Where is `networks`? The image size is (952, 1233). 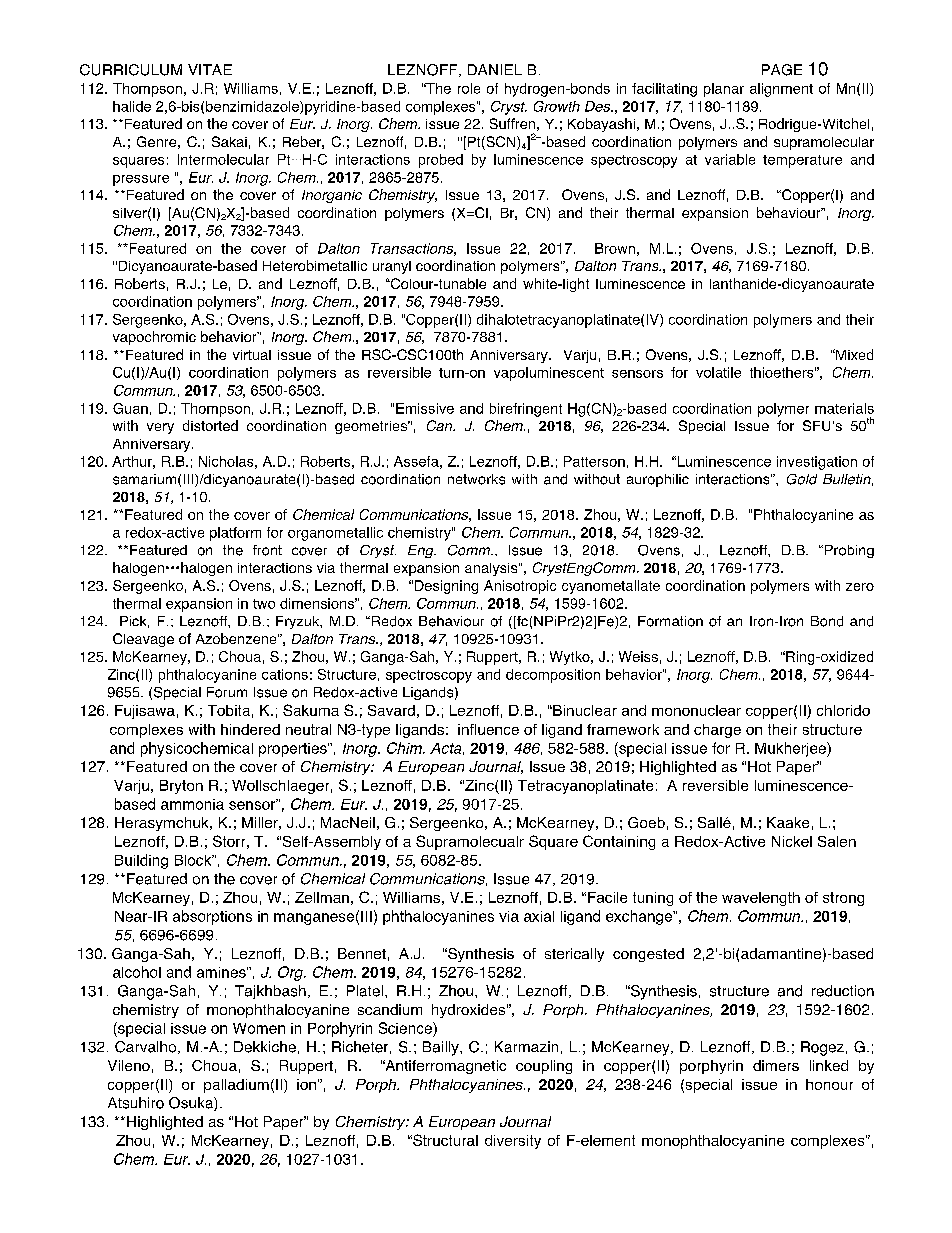
networks is located at coordinates (476, 479).
